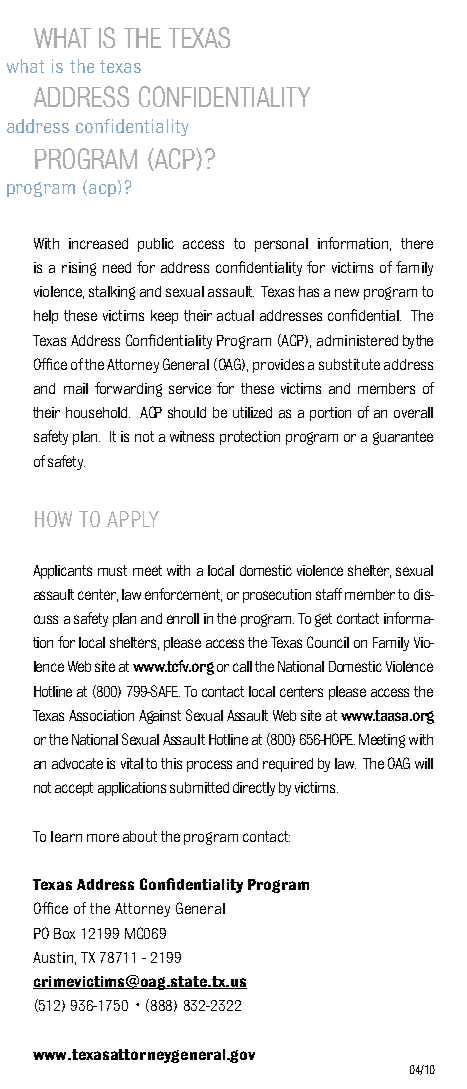  What do you see at coordinates (209, 766) in the document?
I see `process` at bounding box center [209, 766].
